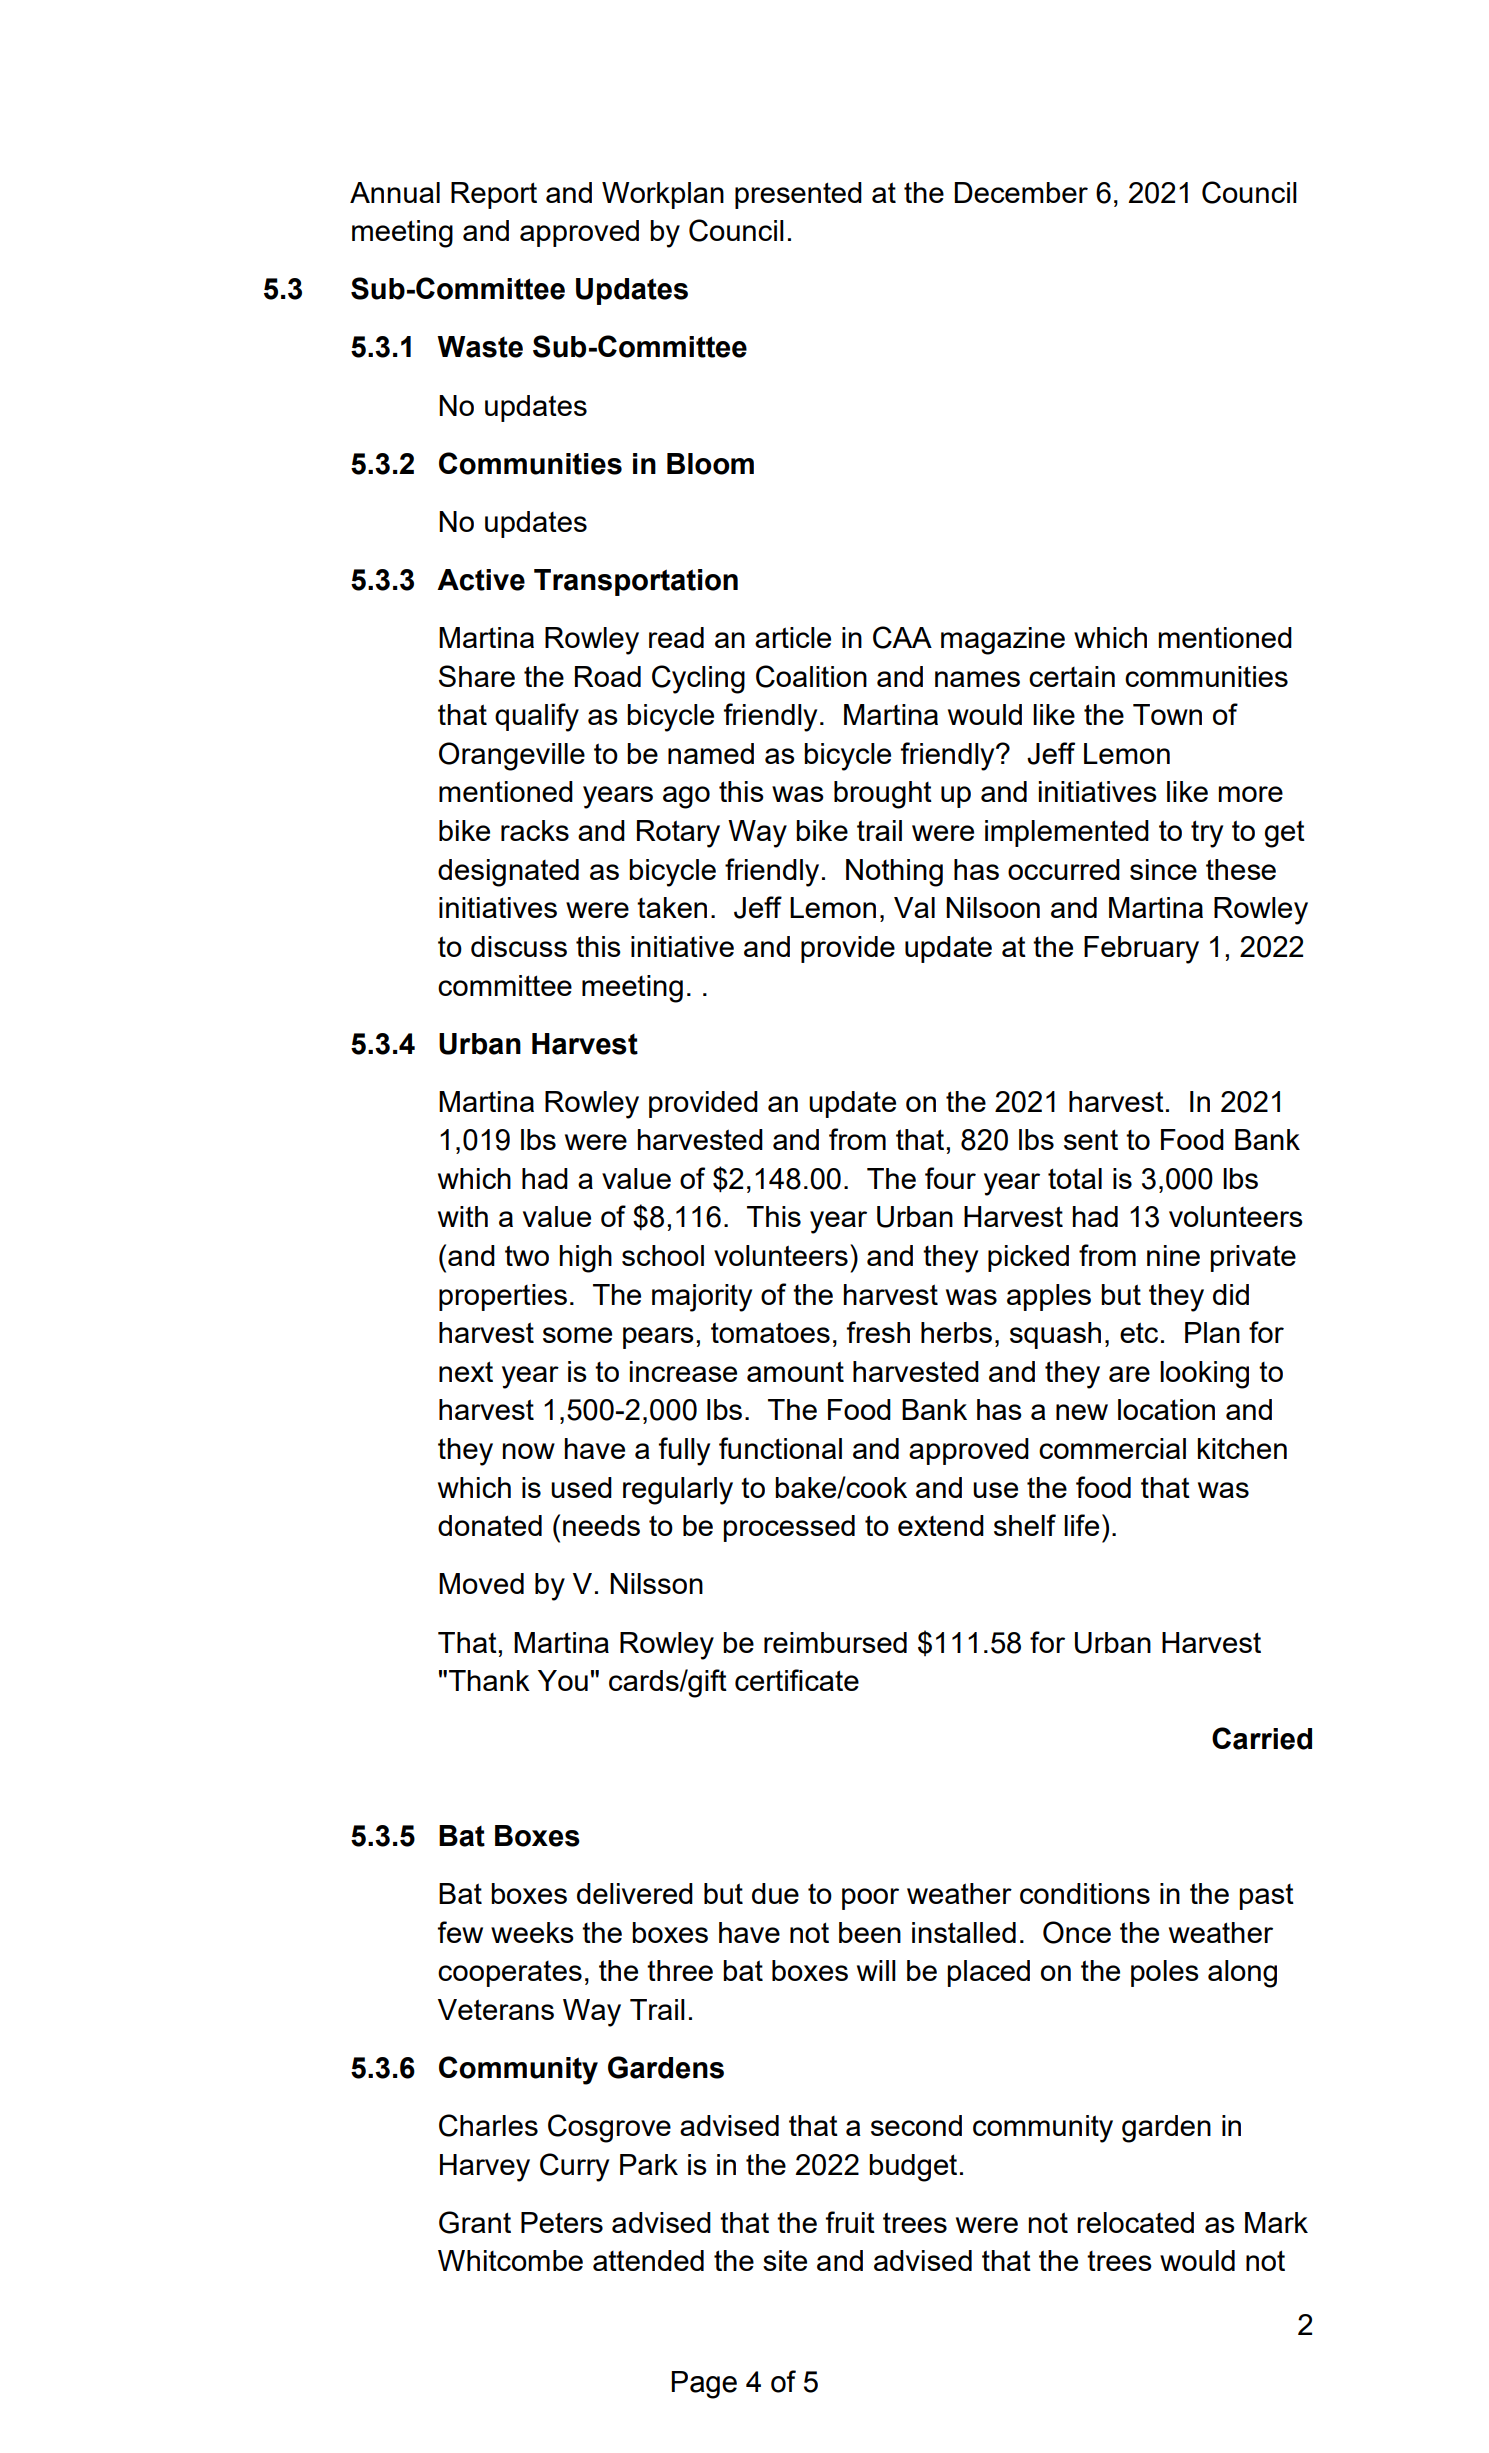 This screenshot has height=2453, width=1489. What do you see at coordinates (494, 195) in the screenshot?
I see `Report` at bounding box center [494, 195].
